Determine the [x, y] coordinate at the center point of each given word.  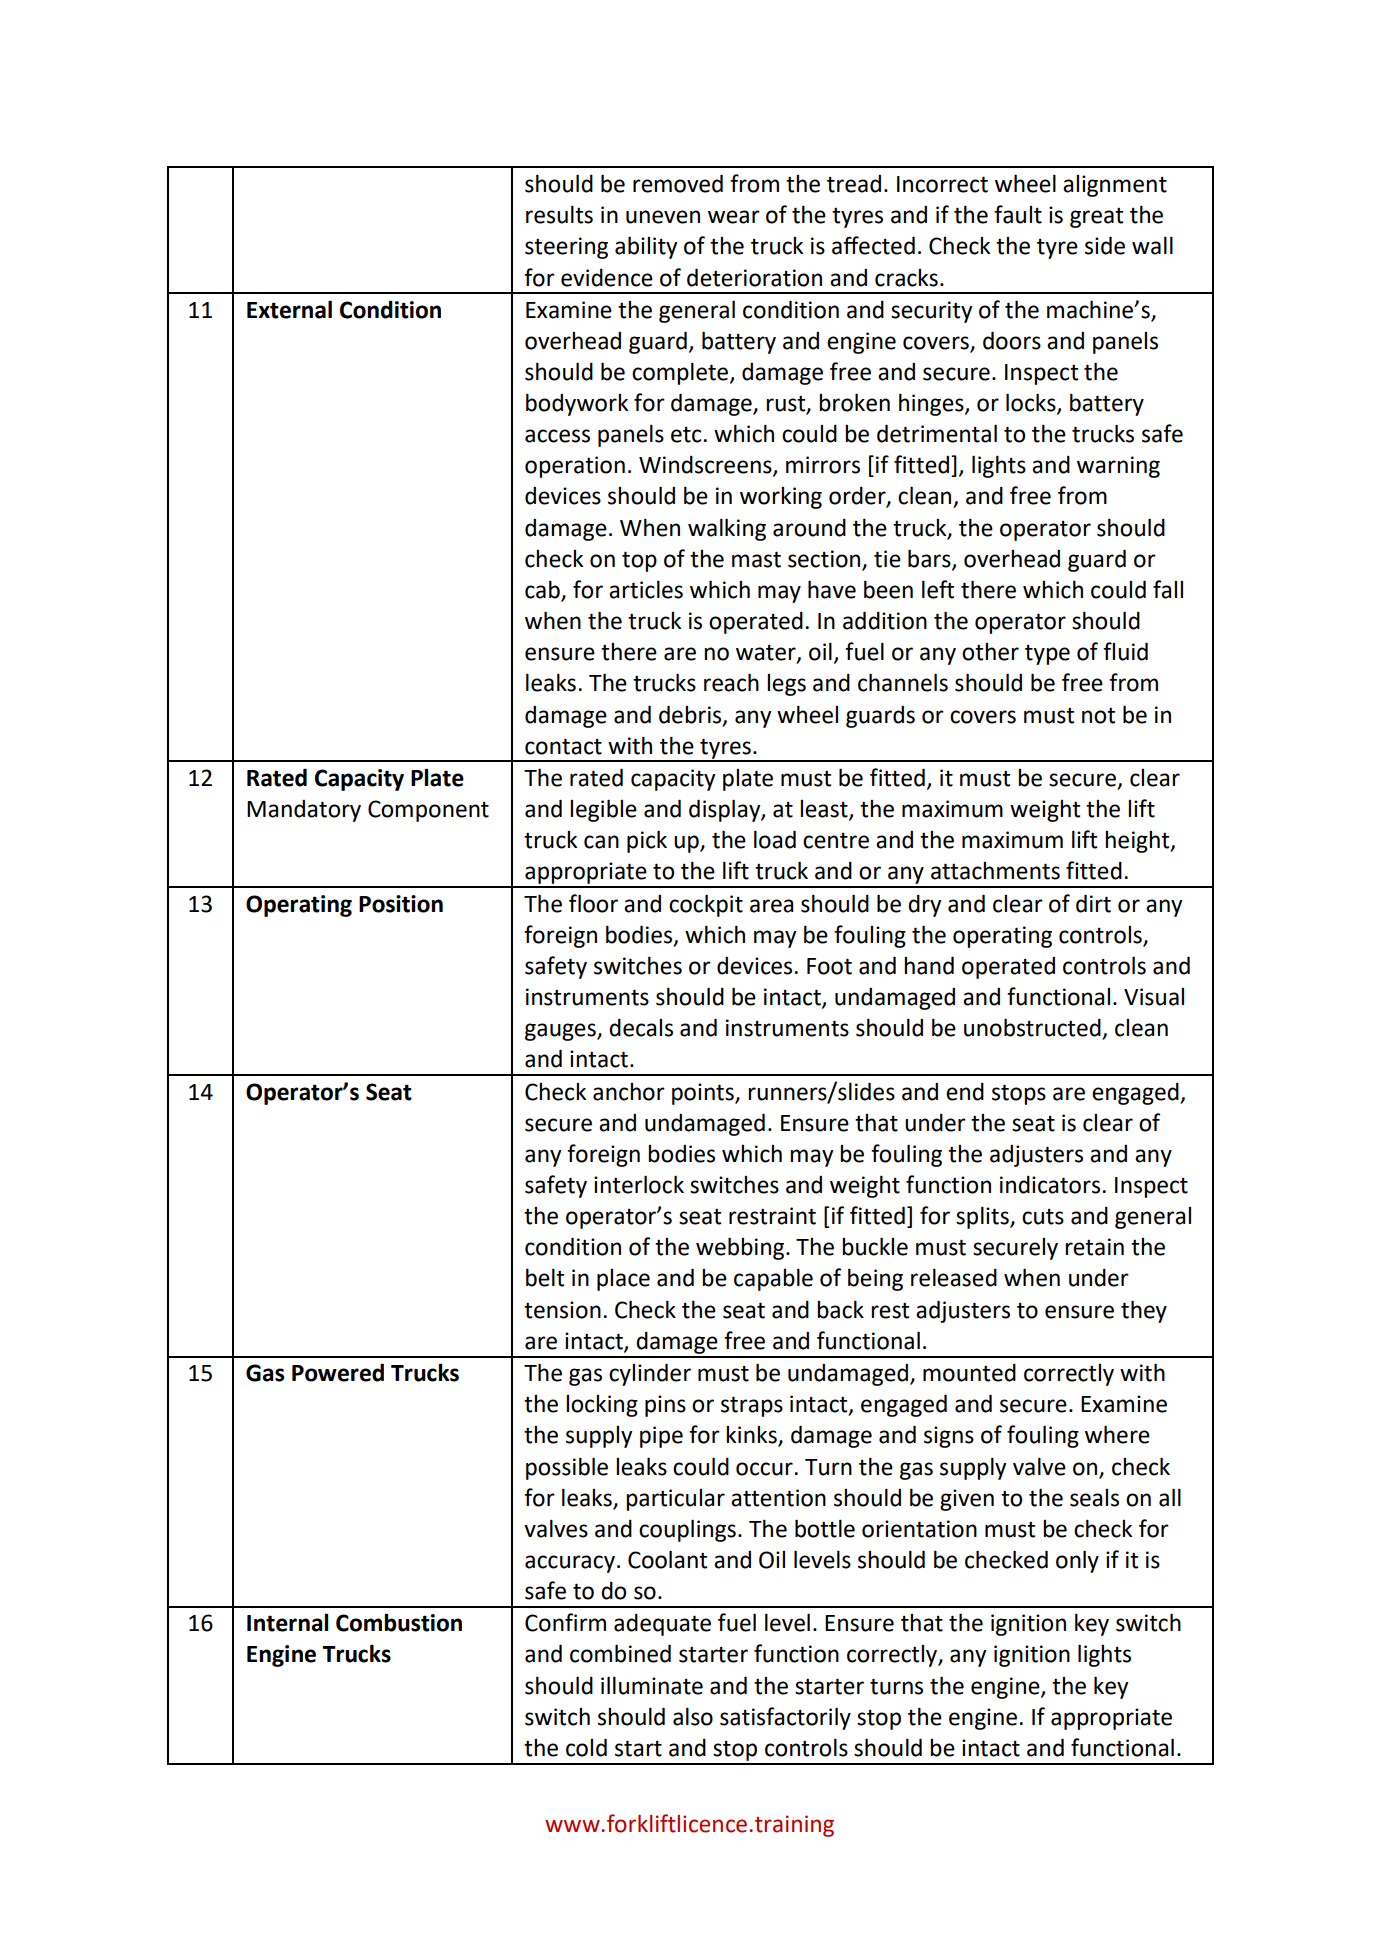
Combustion [399, 1622]
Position [401, 904]
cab [543, 590]
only [1077, 1561]
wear [734, 217]
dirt [1093, 903]
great [1096, 218]
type [1047, 655]
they [1144, 1311]
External [289, 309]
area [771, 906]
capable [773, 1279]
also [693, 1716]
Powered [338, 1372]
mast [756, 559]
